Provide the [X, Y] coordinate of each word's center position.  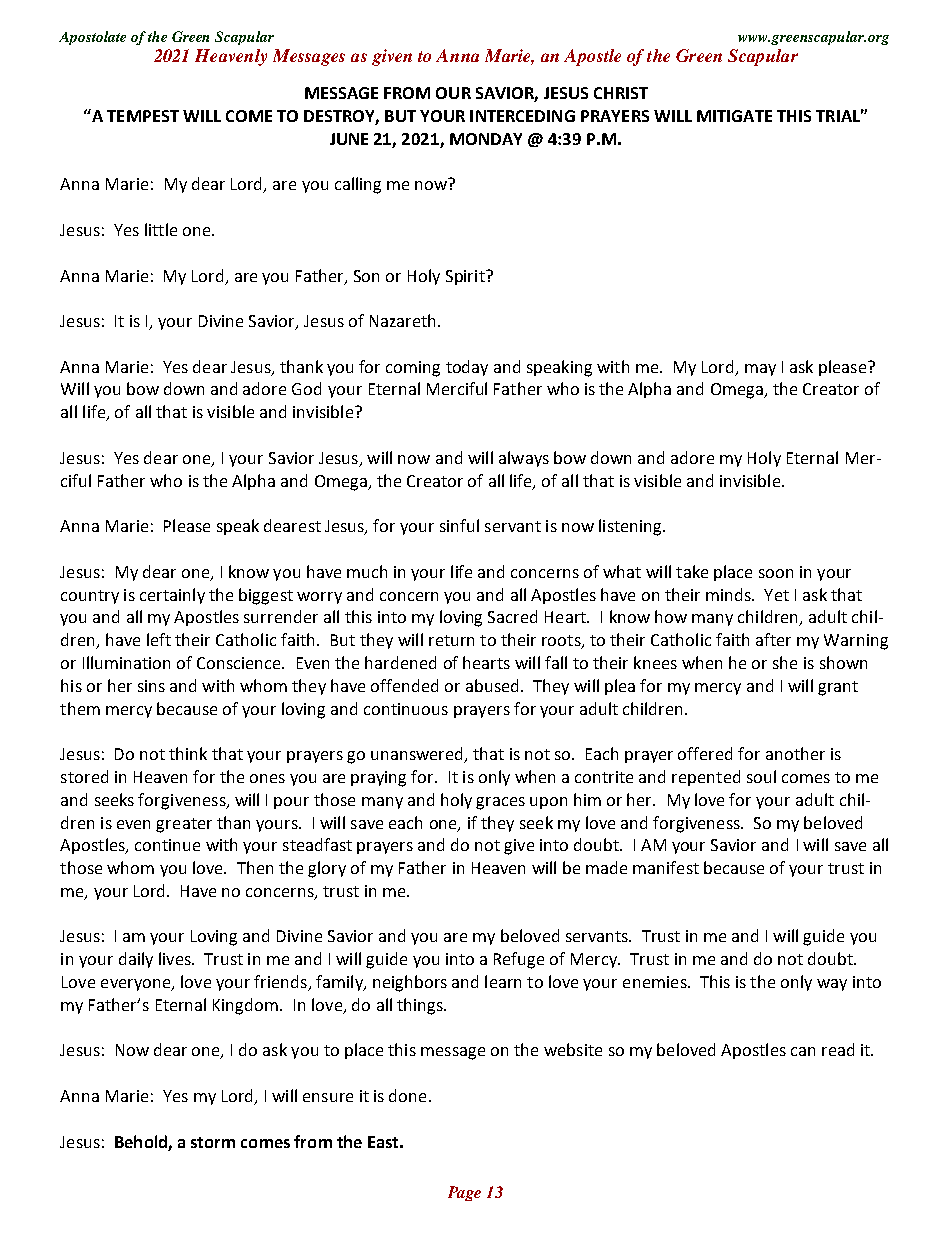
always [524, 459]
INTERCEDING [522, 116]
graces [500, 803]
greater [184, 825]
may [760, 370]
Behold [141, 1141]
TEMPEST [143, 116]
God [306, 388]
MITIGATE [734, 116]
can [803, 1051]
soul [761, 776]
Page [464, 1193]
